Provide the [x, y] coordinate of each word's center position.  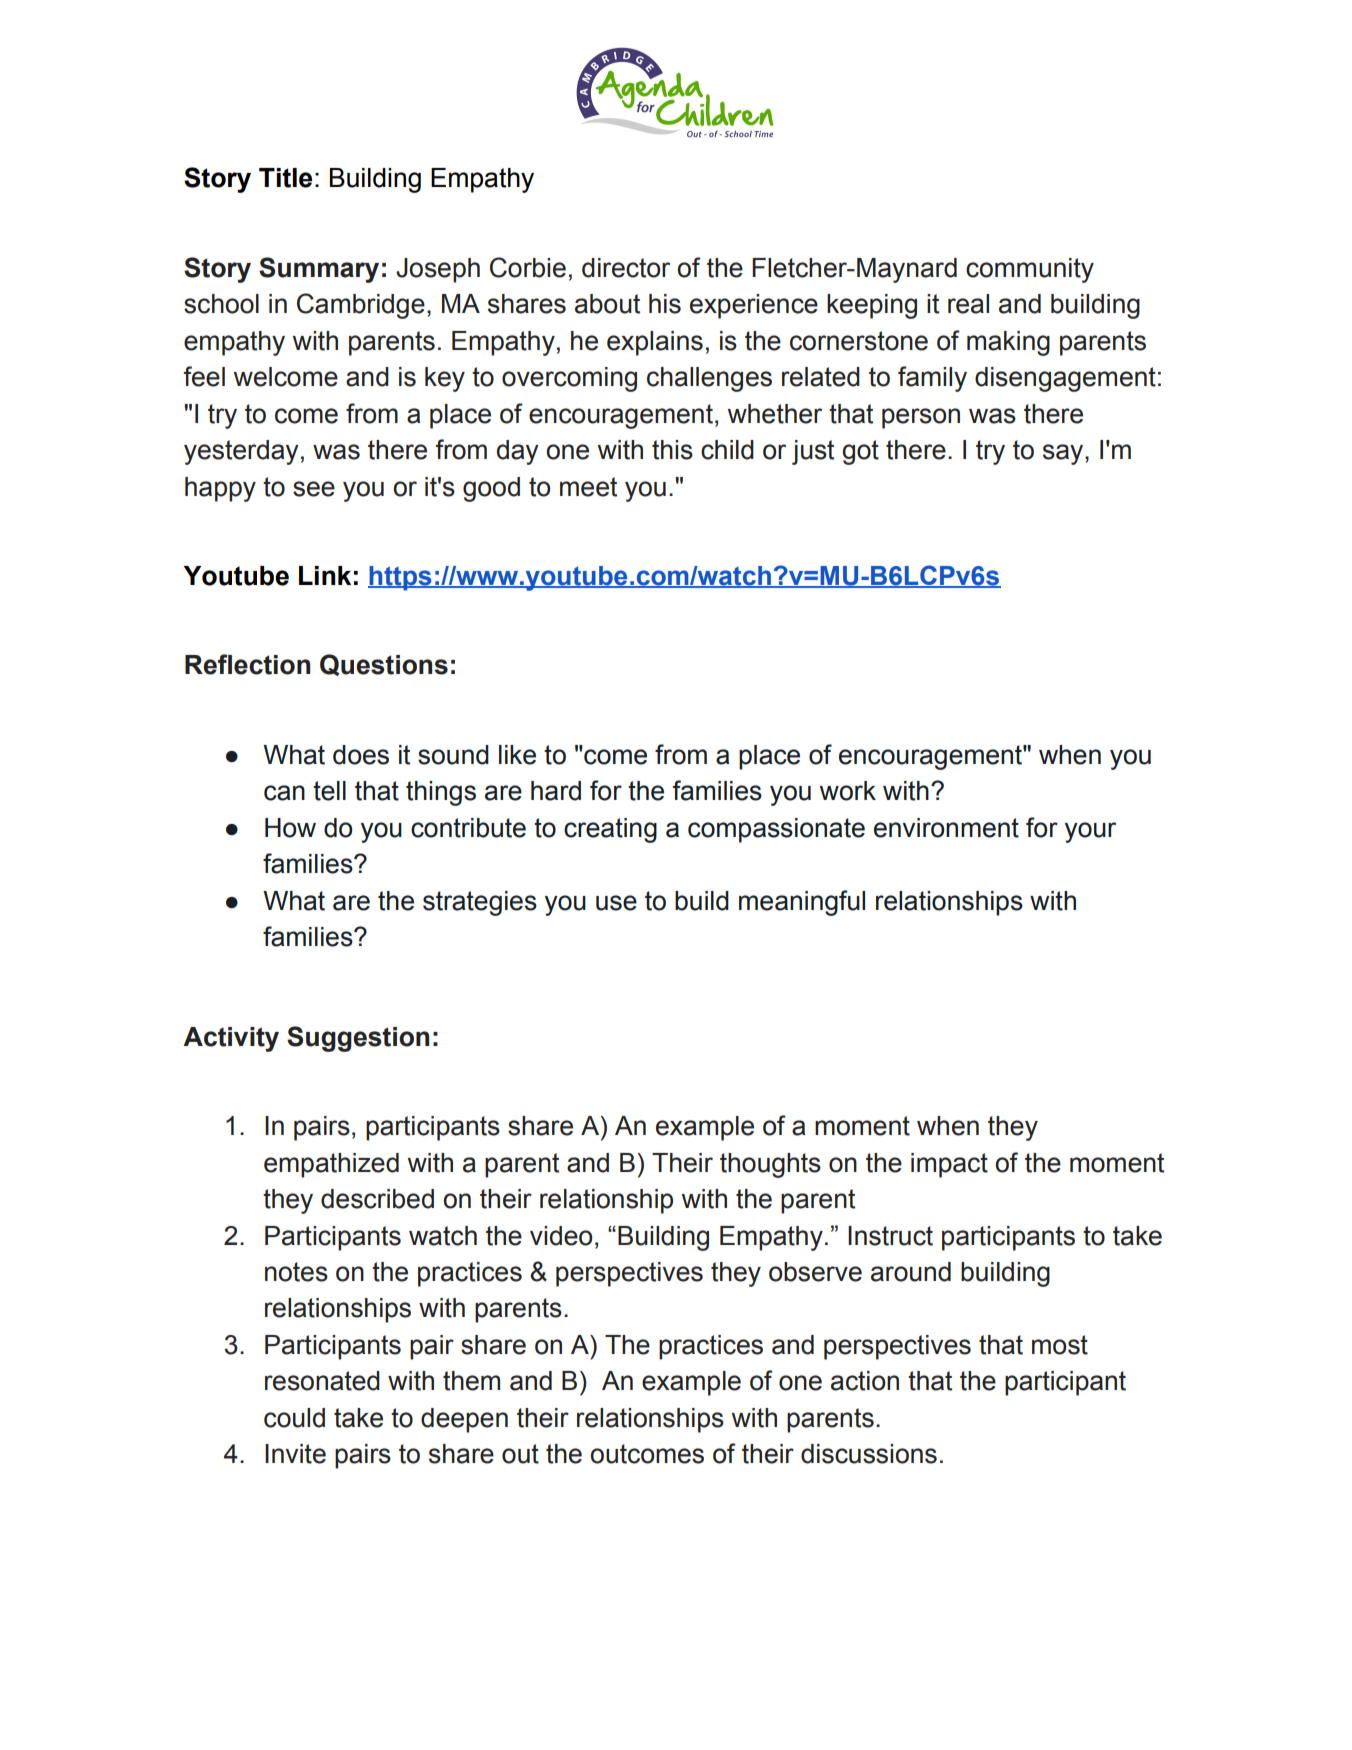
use [616, 903]
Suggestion [358, 1039]
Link [325, 575]
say [1064, 454]
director [626, 268]
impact [949, 1165]
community [1030, 270]
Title [285, 178]
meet [588, 487]
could [294, 1418]
